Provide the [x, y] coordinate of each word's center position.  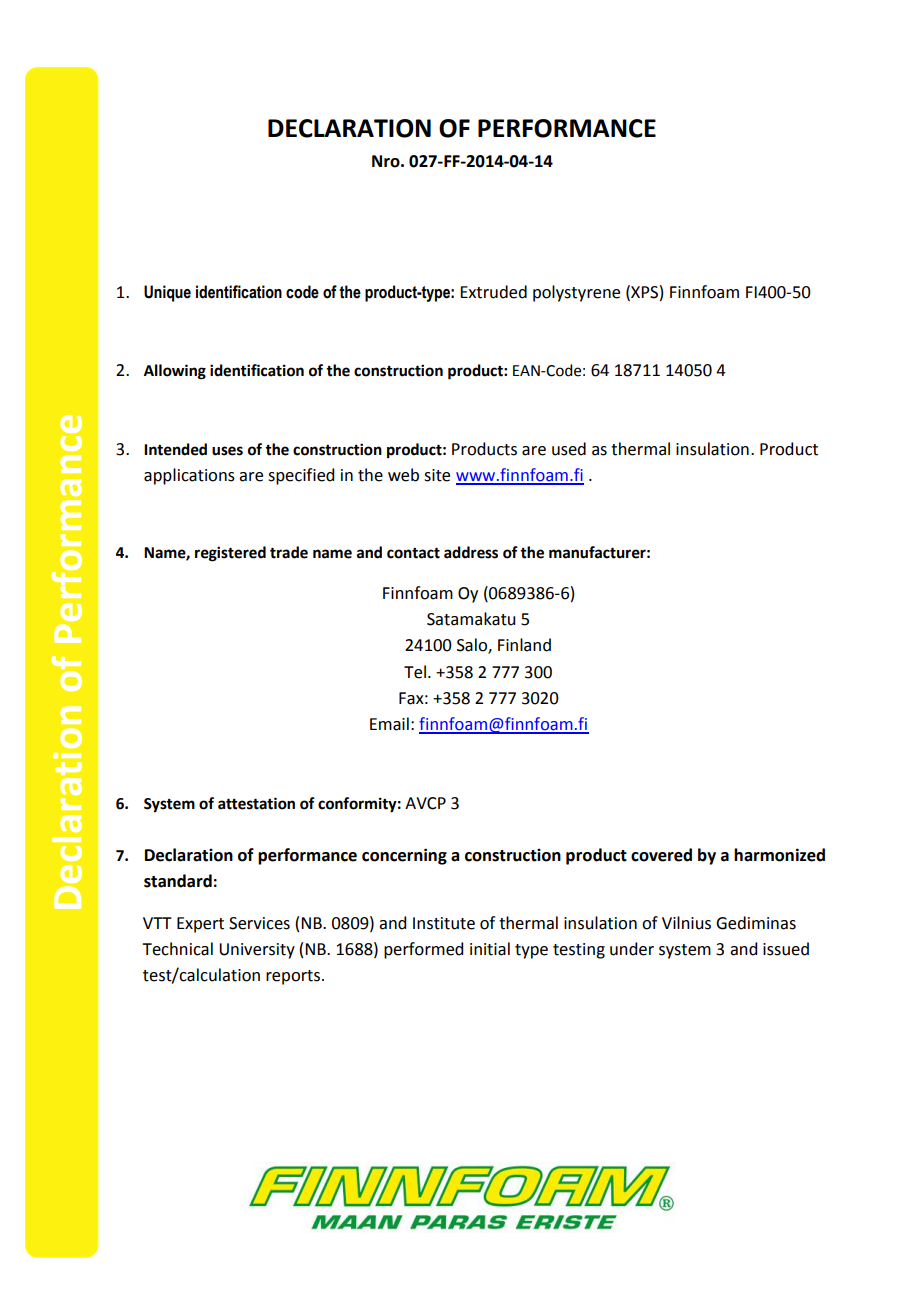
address [471, 552]
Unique [167, 293]
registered [230, 554]
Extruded [493, 292]
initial [490, 949]
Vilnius [686, 923]
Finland [524, 645]
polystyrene [576, 293]
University [257, 951]
